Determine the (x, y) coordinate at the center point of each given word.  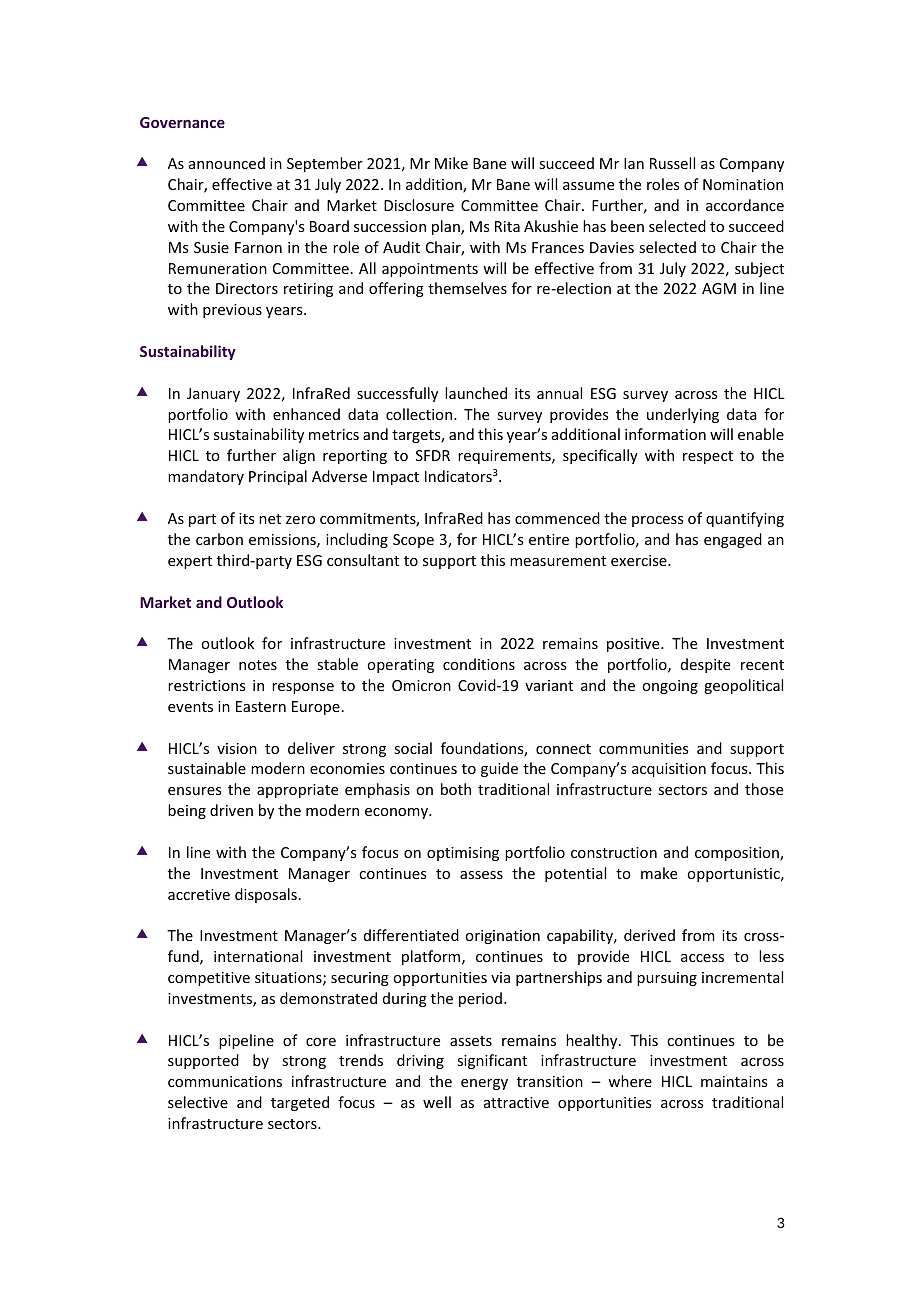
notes (258, 665)
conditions (479, 664)
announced (227, 163)
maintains (734, 1081)
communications (225, 1081)
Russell (672, 163)
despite (705, 665)
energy (484, 1084)
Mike (451, 163)
